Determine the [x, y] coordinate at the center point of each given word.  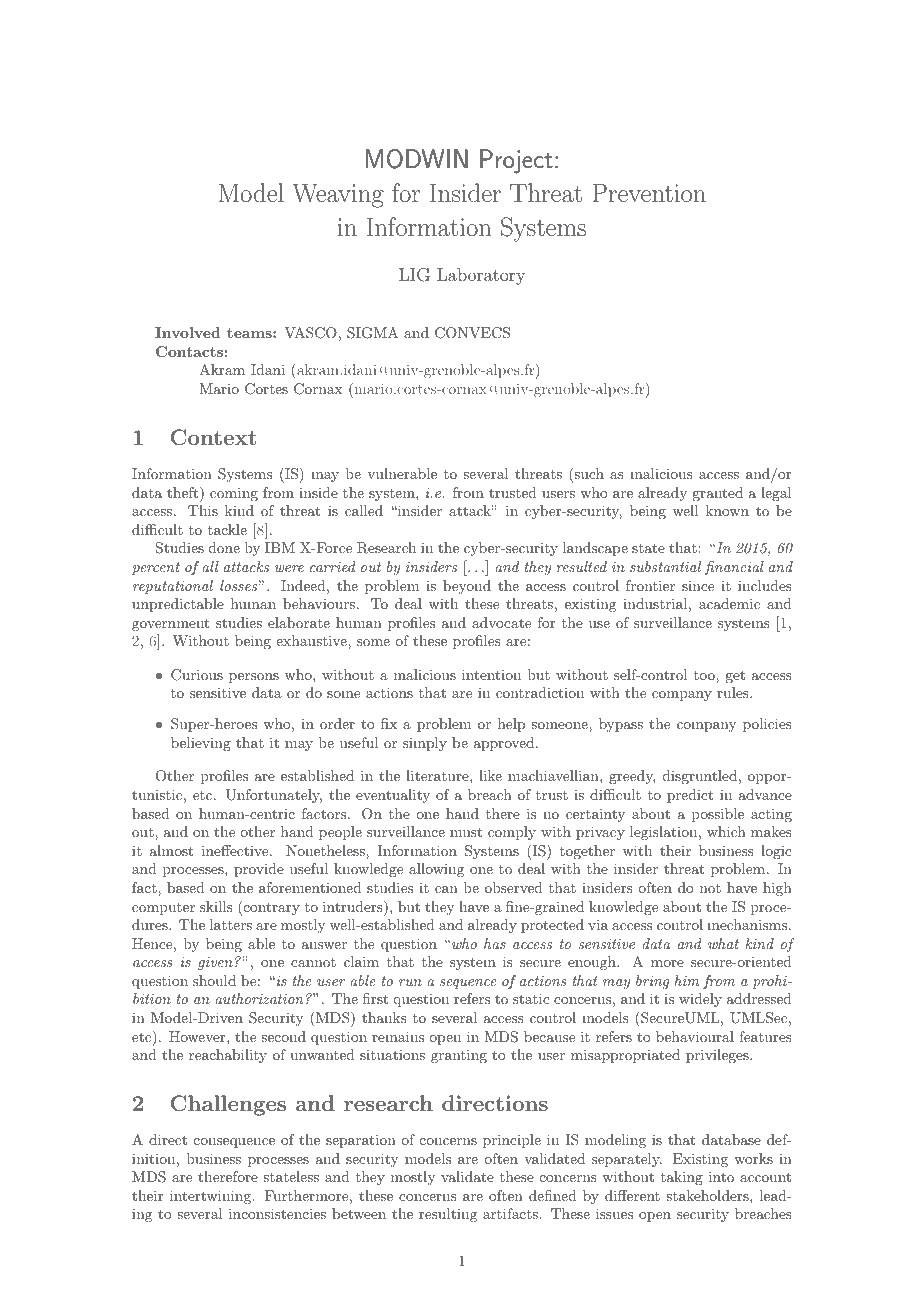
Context [213, 437]
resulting [448, 1215]
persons [254, 678]
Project [516, 161]
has [495, 943]
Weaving [338, 195]
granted [717, 494]
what [723, 943]
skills [216, 906]
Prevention [649, 192]
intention [491, 674]
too [705, 675]
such [588, 475]
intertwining [211, 1197]
